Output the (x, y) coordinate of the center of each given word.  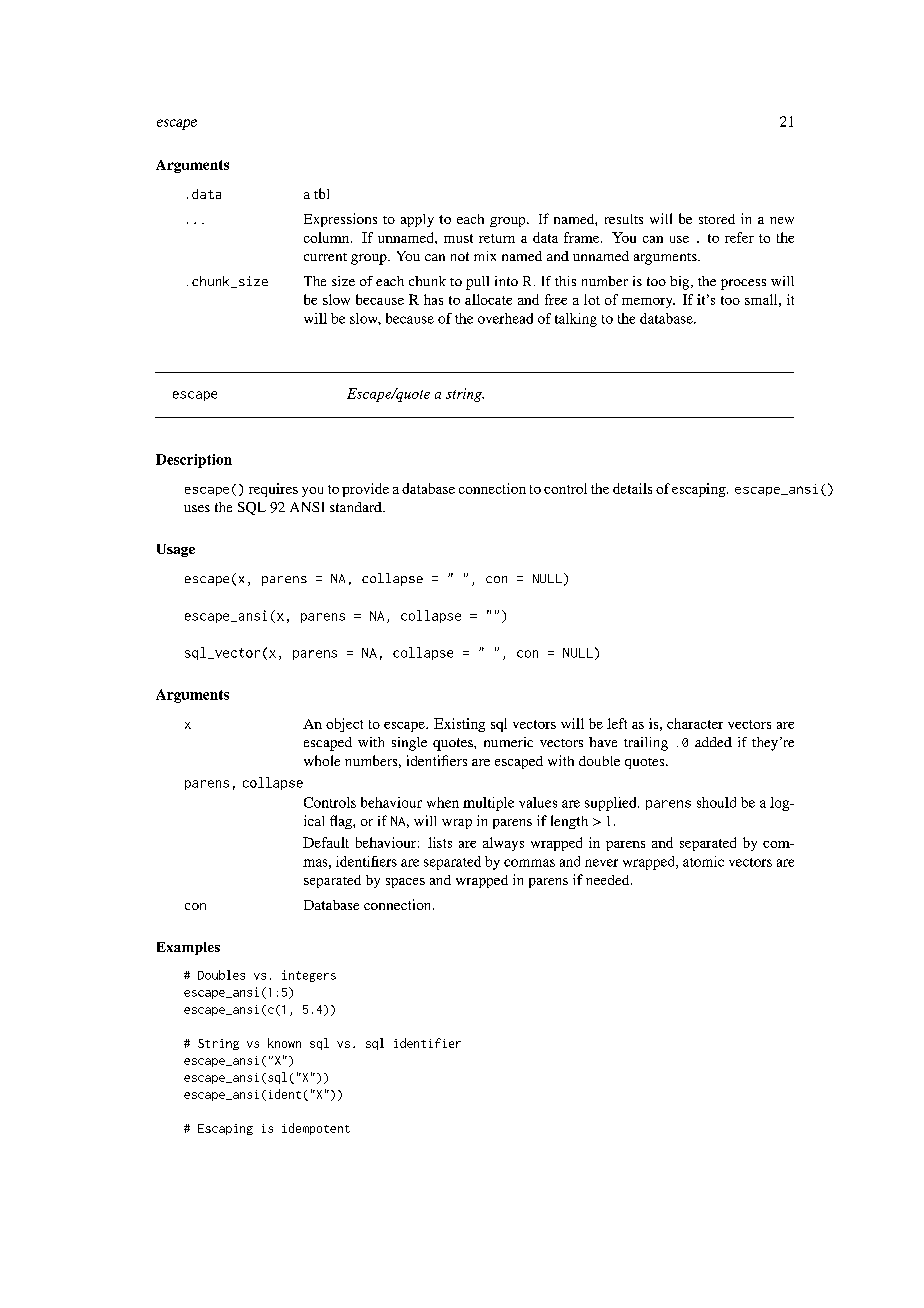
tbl (321, 193)
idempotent (316, 1129)
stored (717, 219)
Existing (459, 725)
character (695, 723)
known (284, 1043)
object (344, 725)
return (497, 238)
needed (609, 880)
